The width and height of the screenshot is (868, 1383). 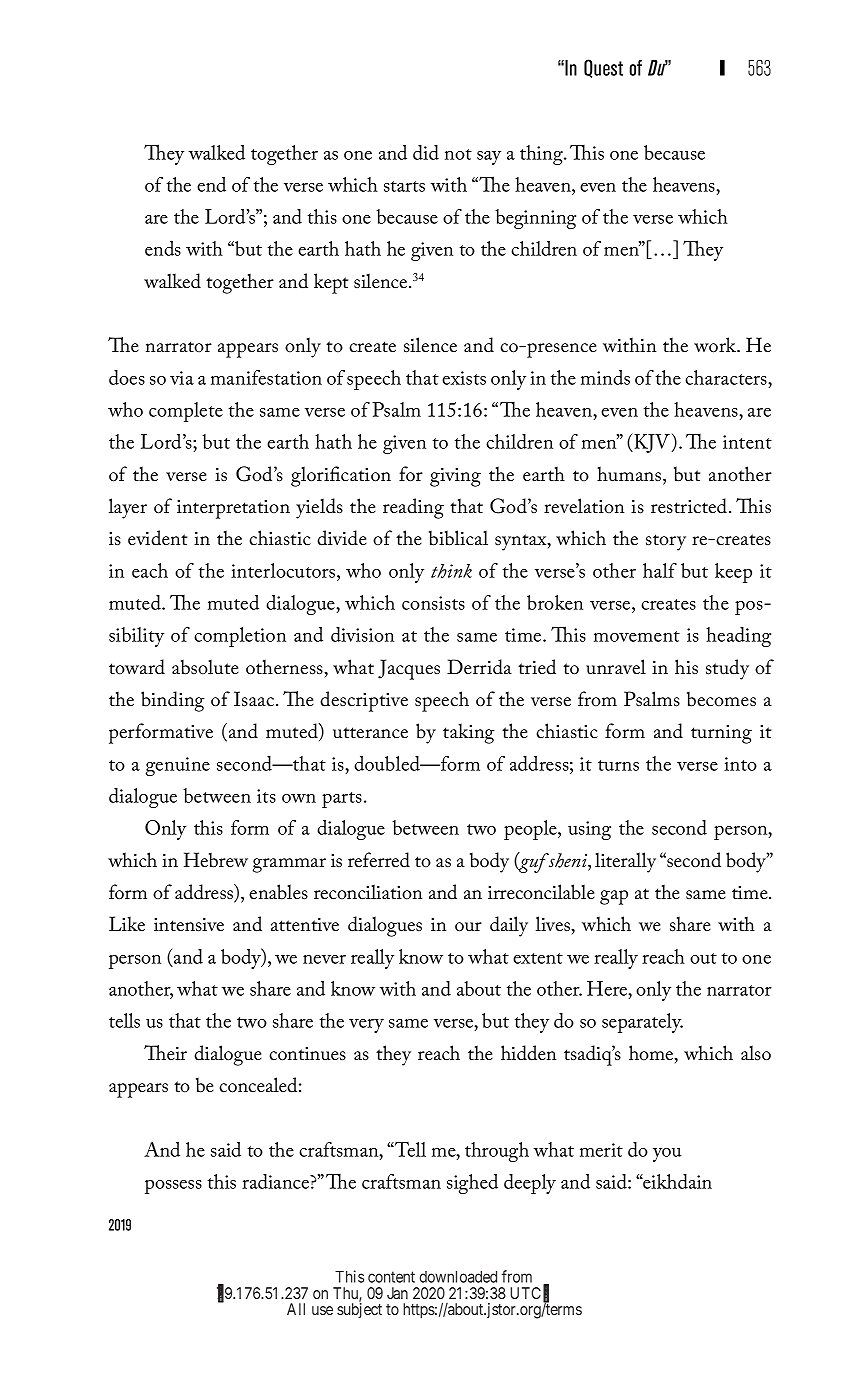 I want to click on separately, so click(x=642, y=1023).
